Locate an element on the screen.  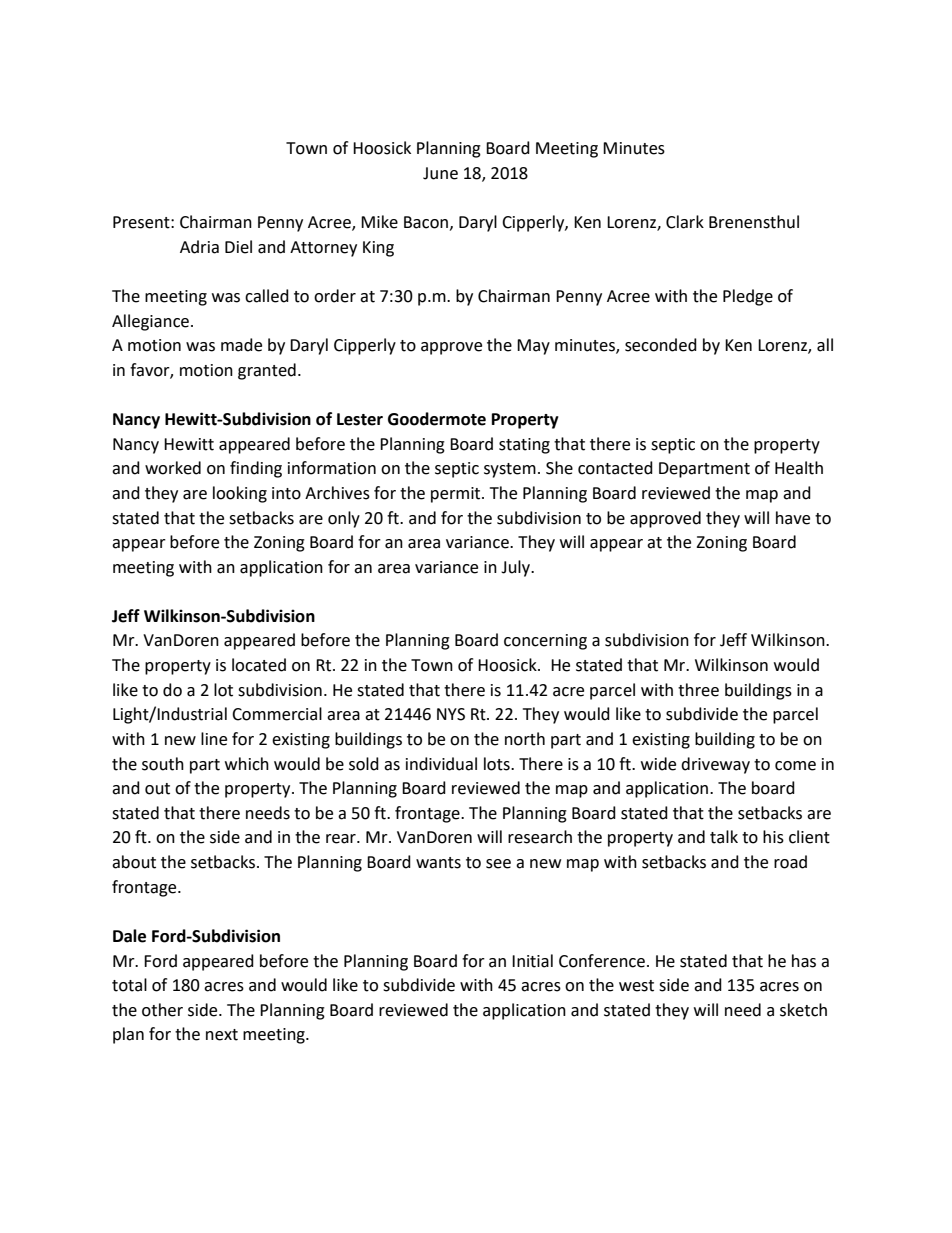
located is located at coordinates (259, 665).
